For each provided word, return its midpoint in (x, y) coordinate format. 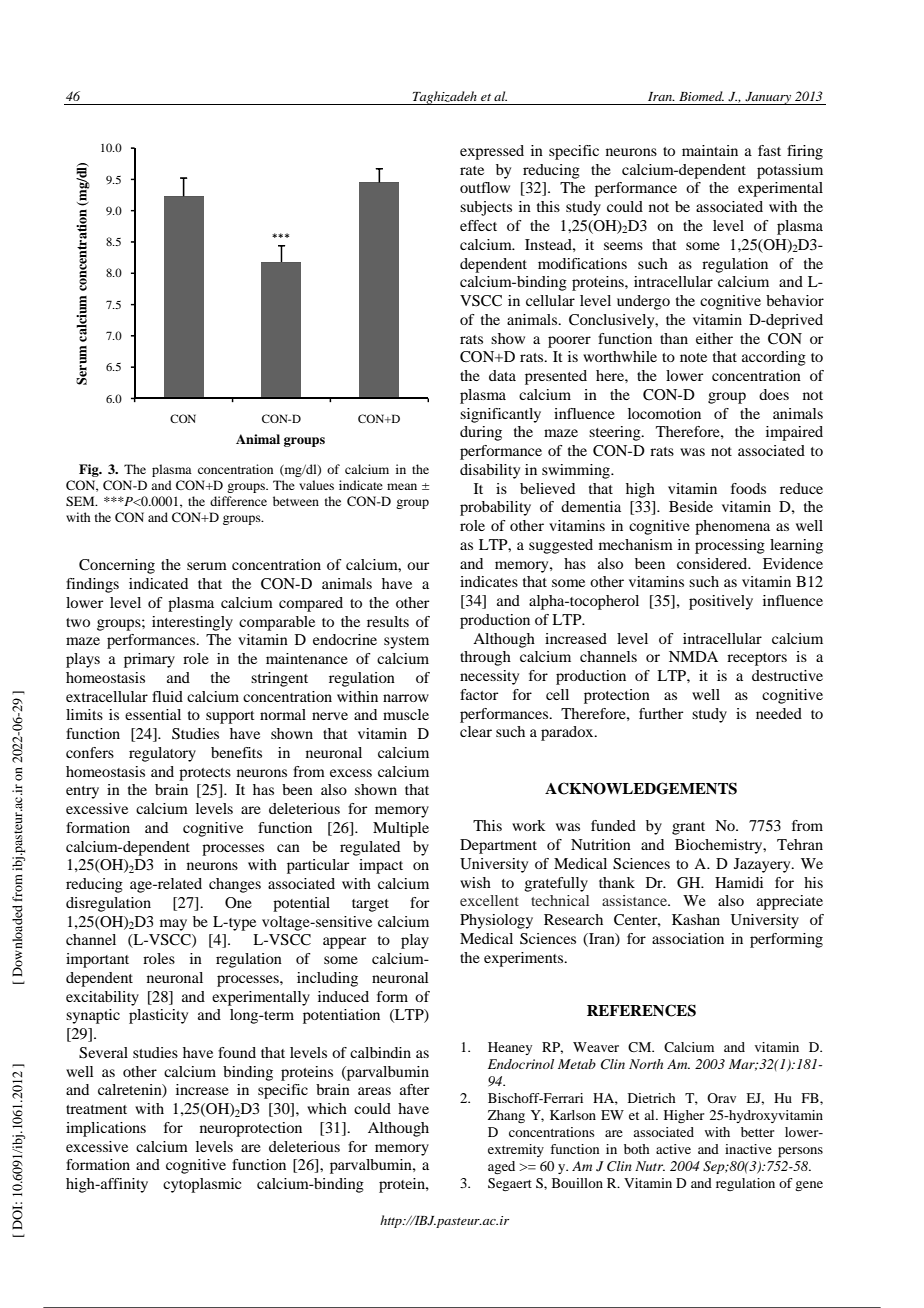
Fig (90, 470)
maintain (710, 150)
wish (475, 882)
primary (149, 660)
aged (501, 1167)
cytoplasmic (202, 1185)
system (406, 642)
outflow (485, 187)
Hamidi (739, 882)
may (173, 925)
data (502, 375)
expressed (492, 152)
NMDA (693, 656)
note (693, 357)
